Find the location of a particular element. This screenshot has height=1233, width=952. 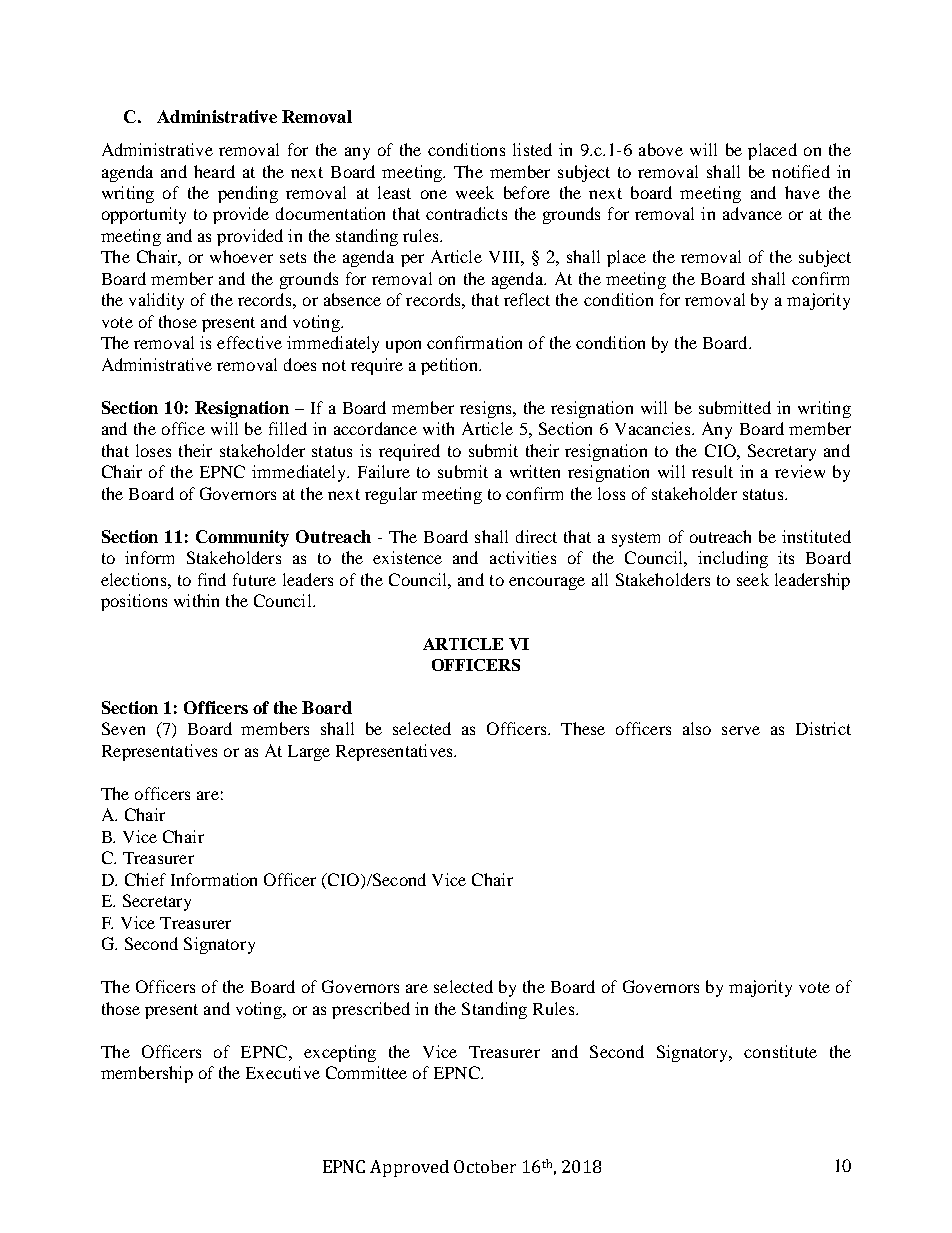

result is located at coordinates (712, 471).
